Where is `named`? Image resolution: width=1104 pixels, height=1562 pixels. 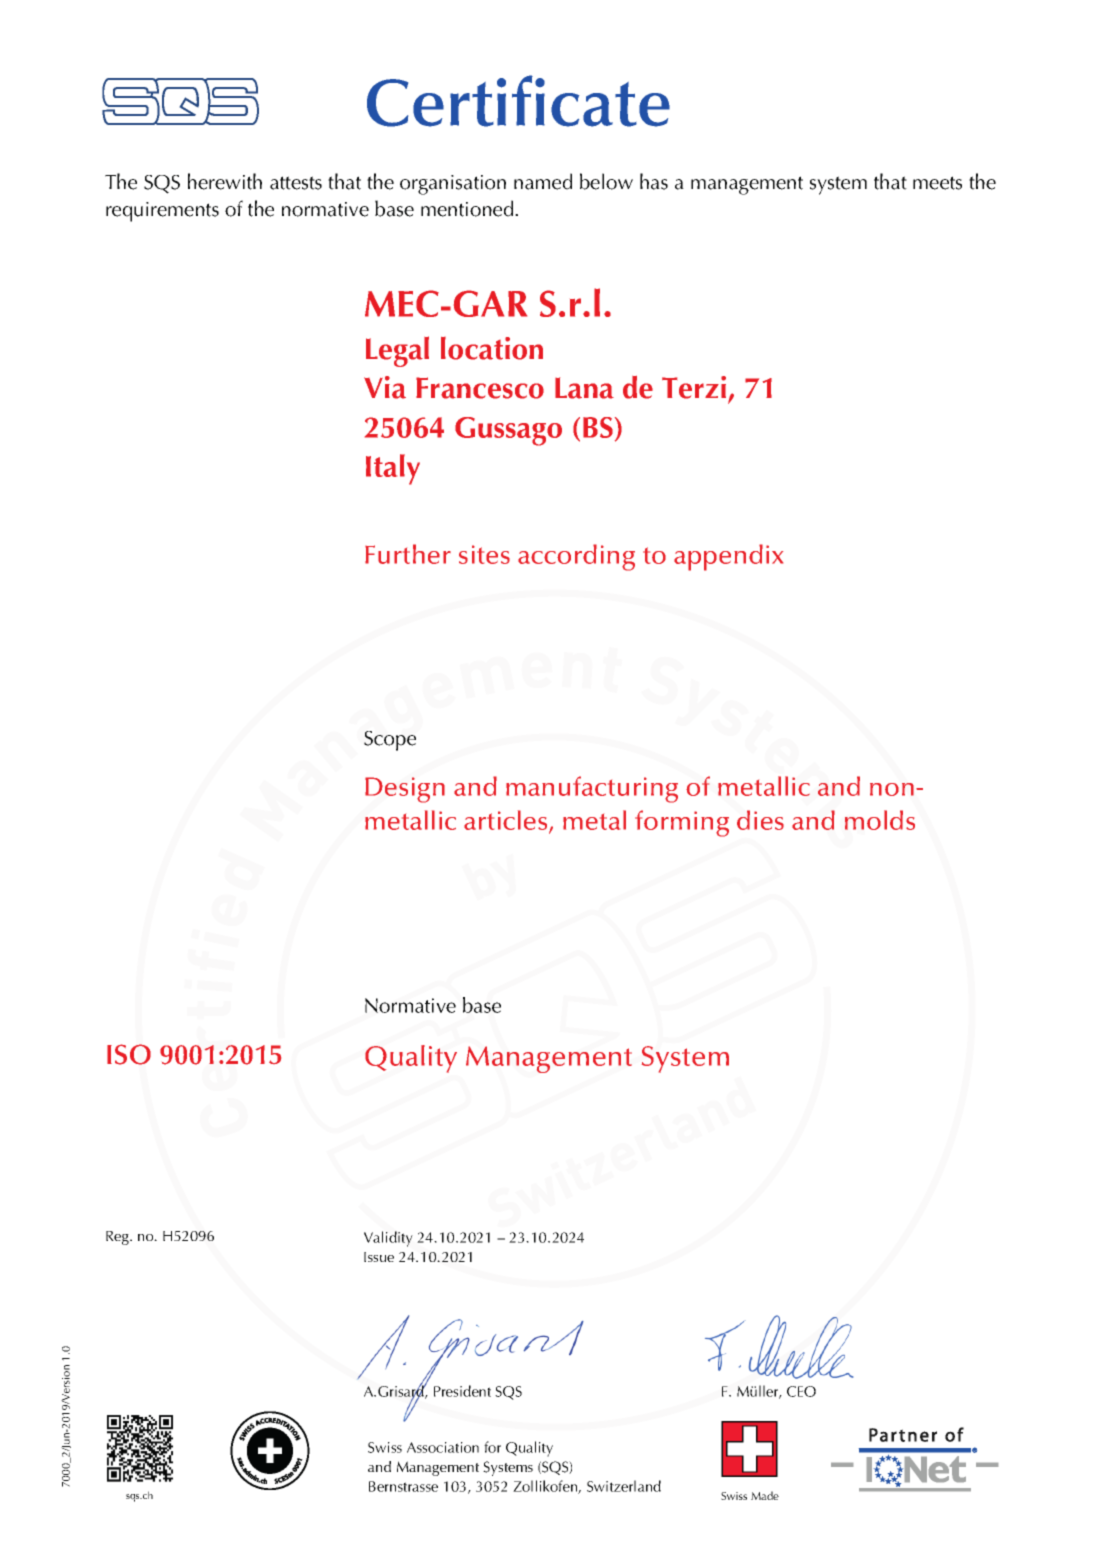 named is located at coordinates (543, 181).
